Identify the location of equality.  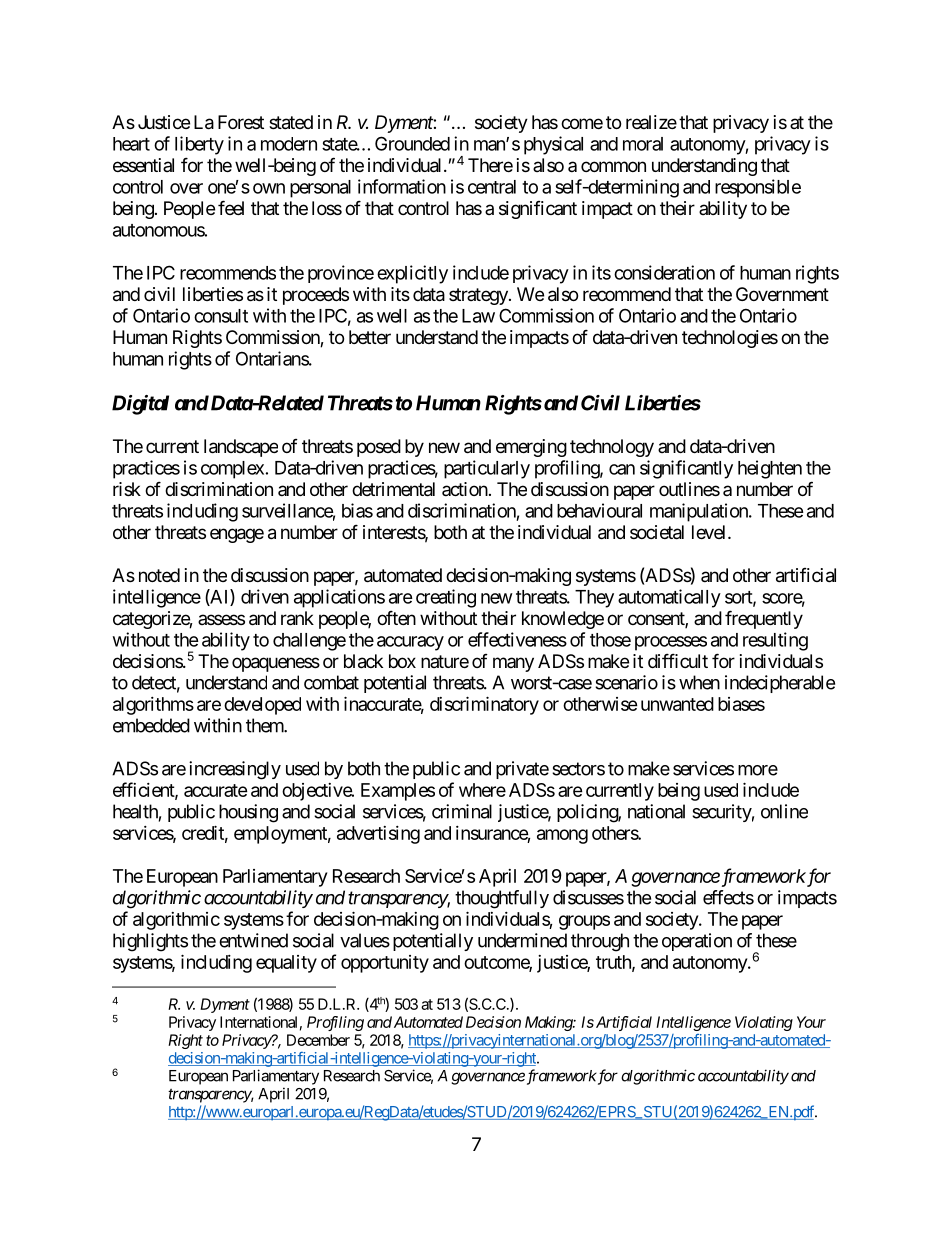
(286, 964).
